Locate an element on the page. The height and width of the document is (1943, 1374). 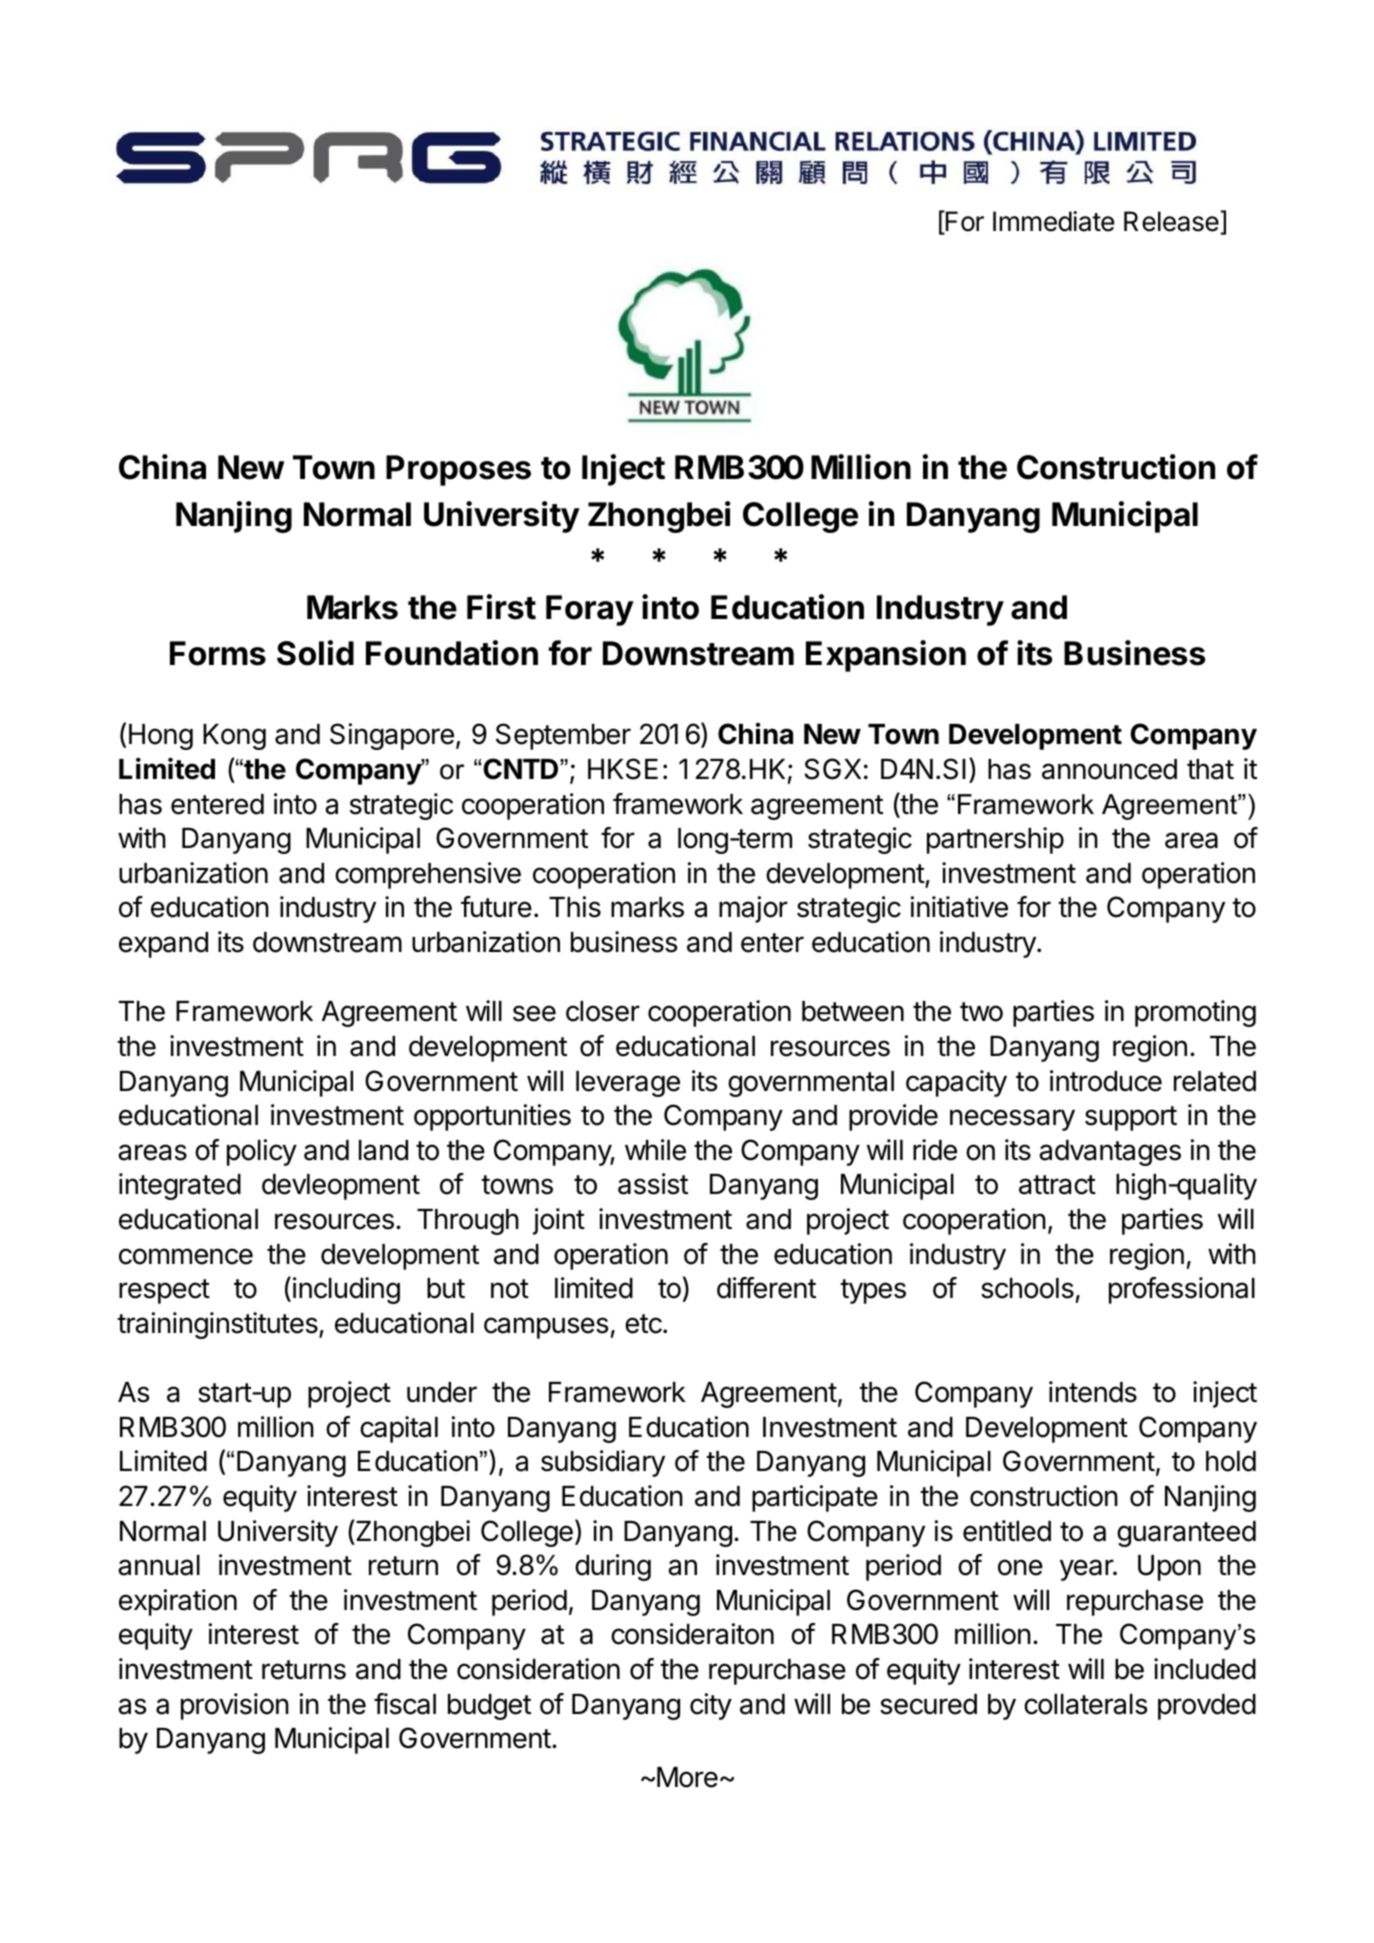
expand is located at coordinates (163, 945).
